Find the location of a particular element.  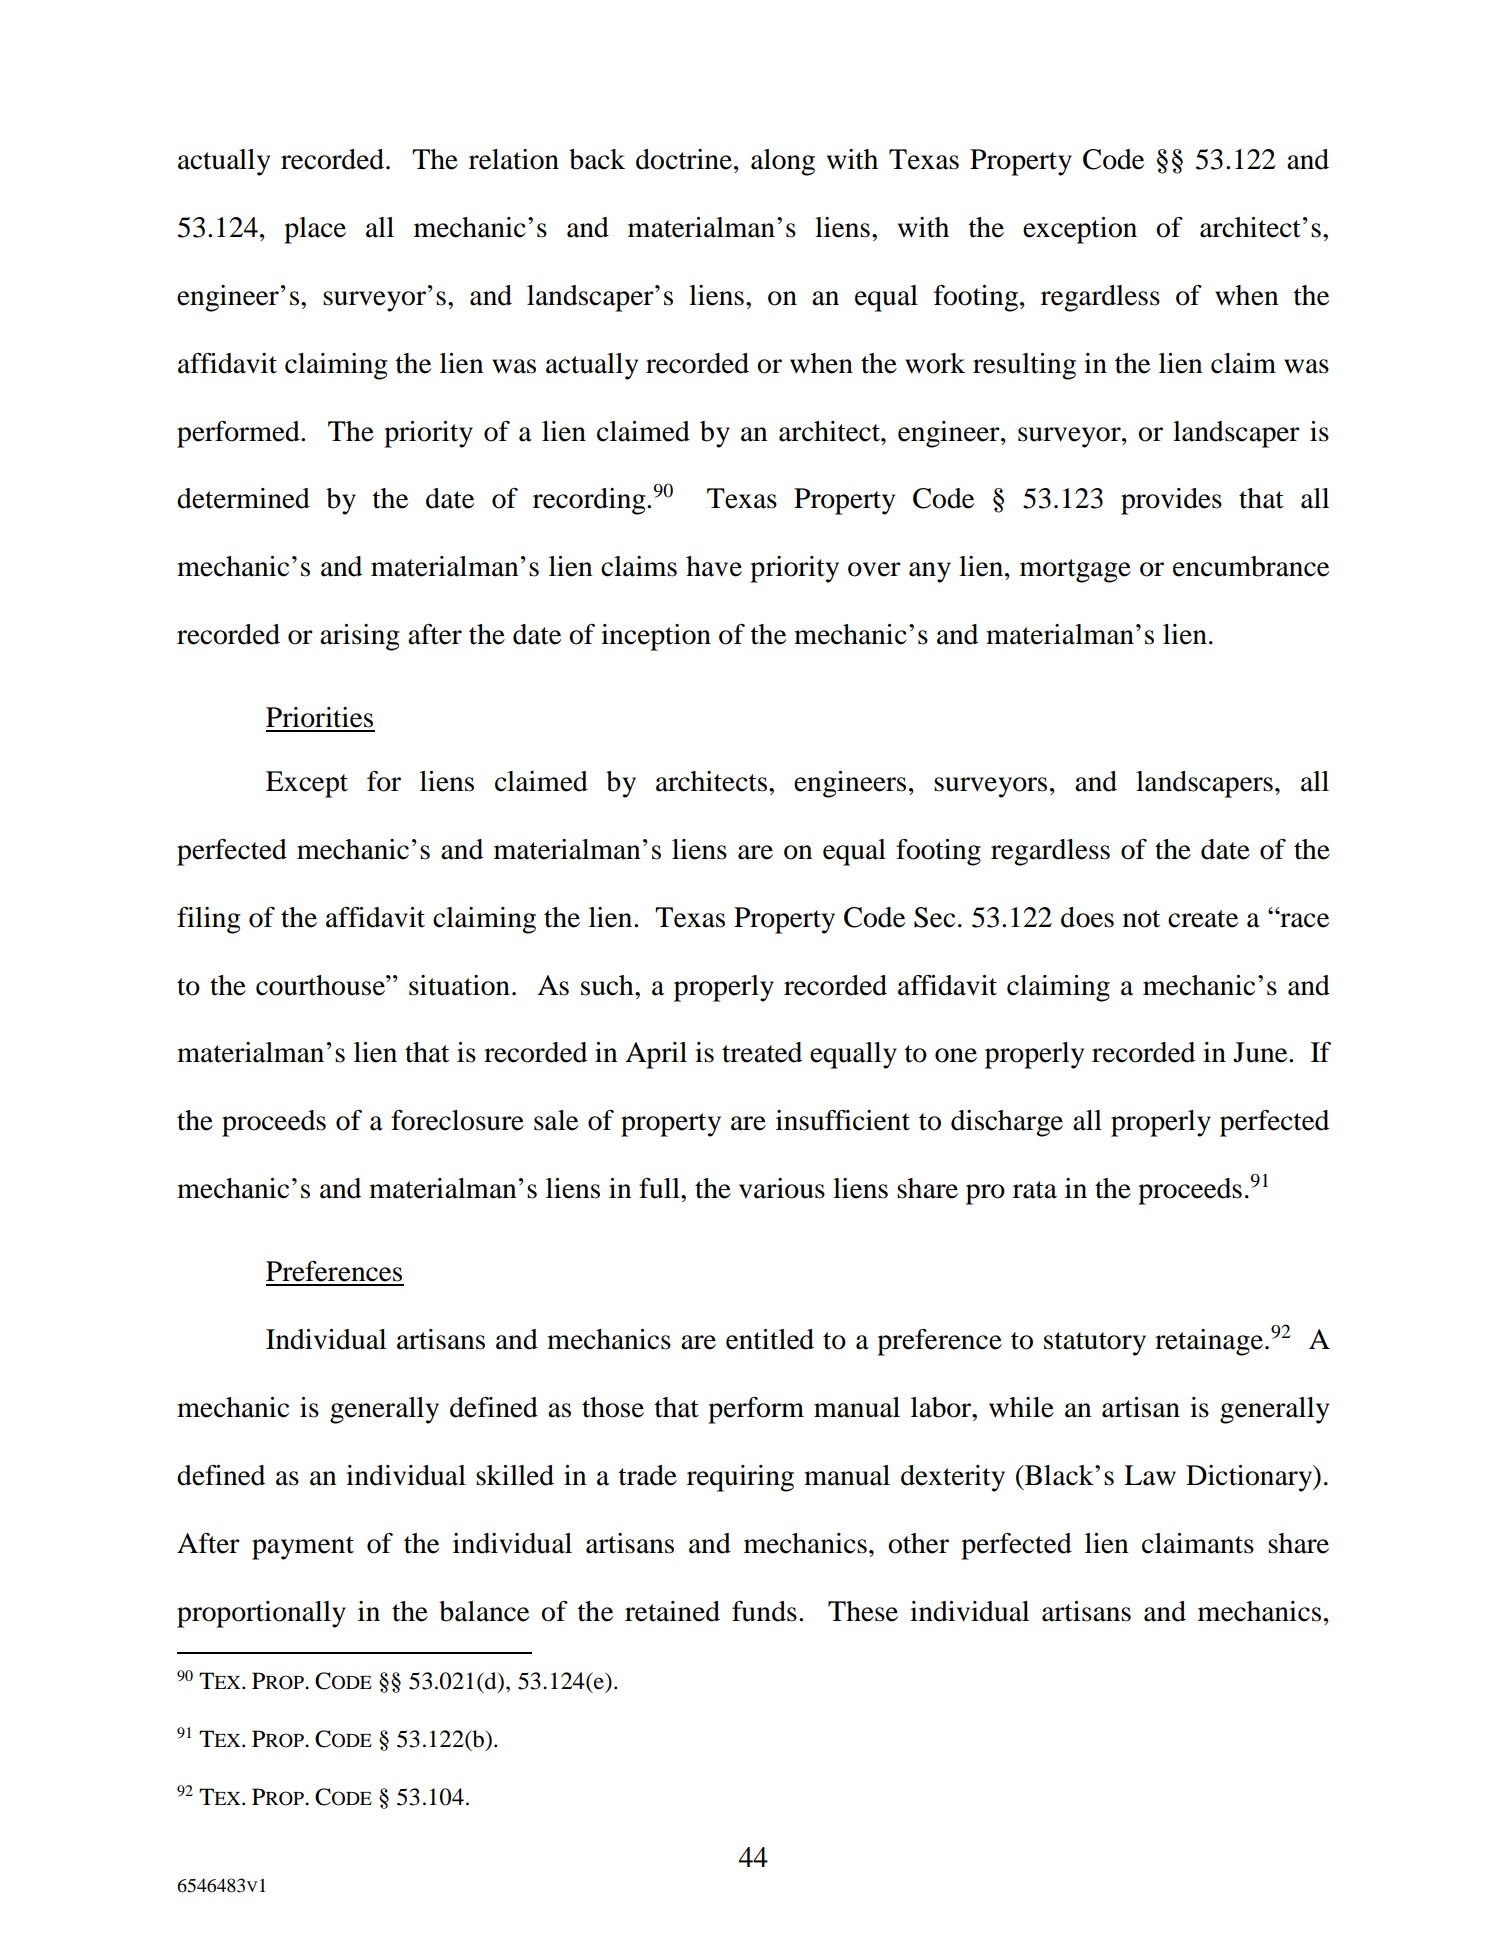

have is located at coordinates (714, 566).
